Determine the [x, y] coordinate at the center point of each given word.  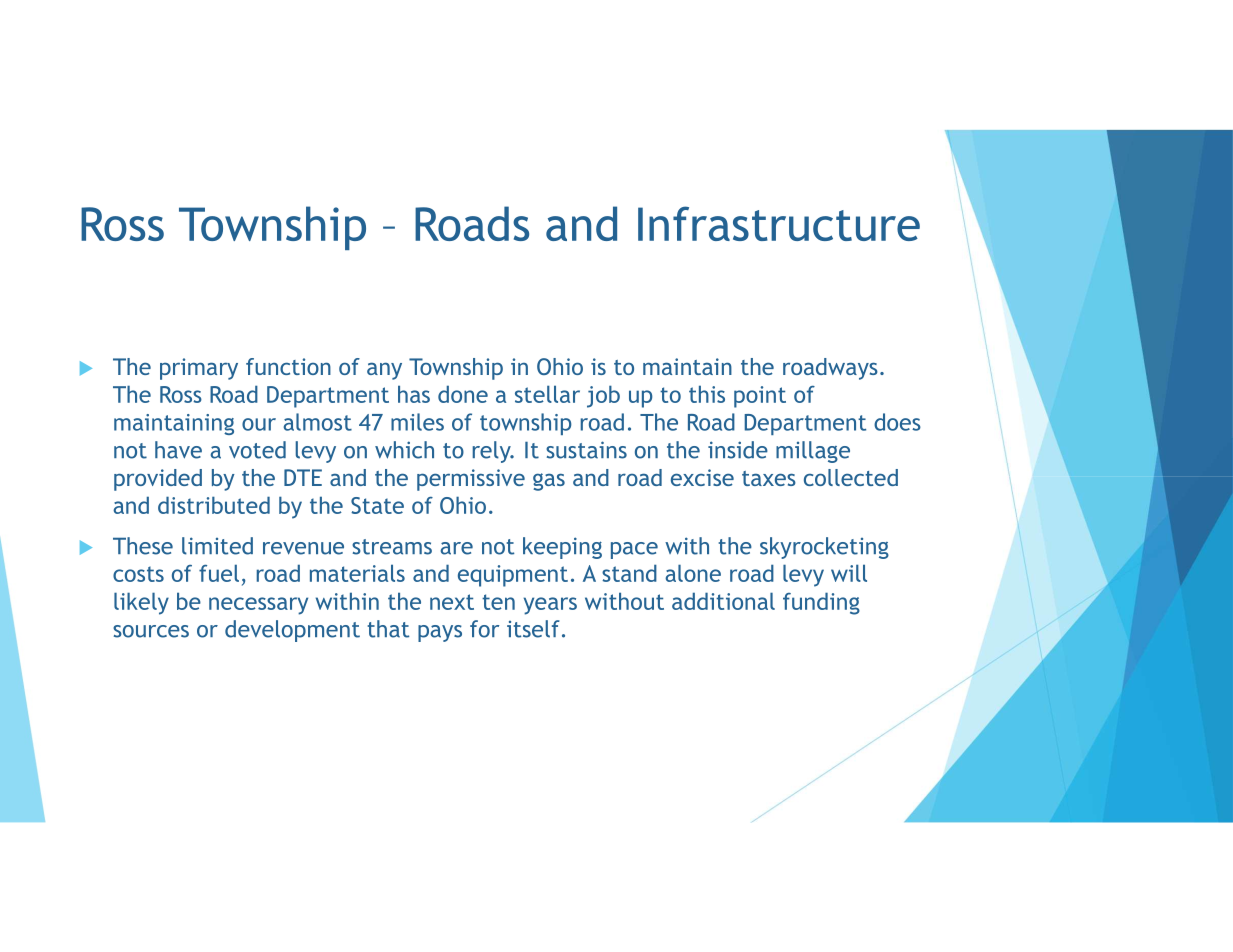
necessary [258, 606]
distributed [214, 505]
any [384, 371]
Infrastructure [779, 223]
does [897, 422]
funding [821, 603]
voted [257, 450]
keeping [562, 548]
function [288, 366]
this [707, 394]
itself [533, 629]
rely [492, 452]
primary [199, 369]
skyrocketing [824, 548]
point [760, 397]
